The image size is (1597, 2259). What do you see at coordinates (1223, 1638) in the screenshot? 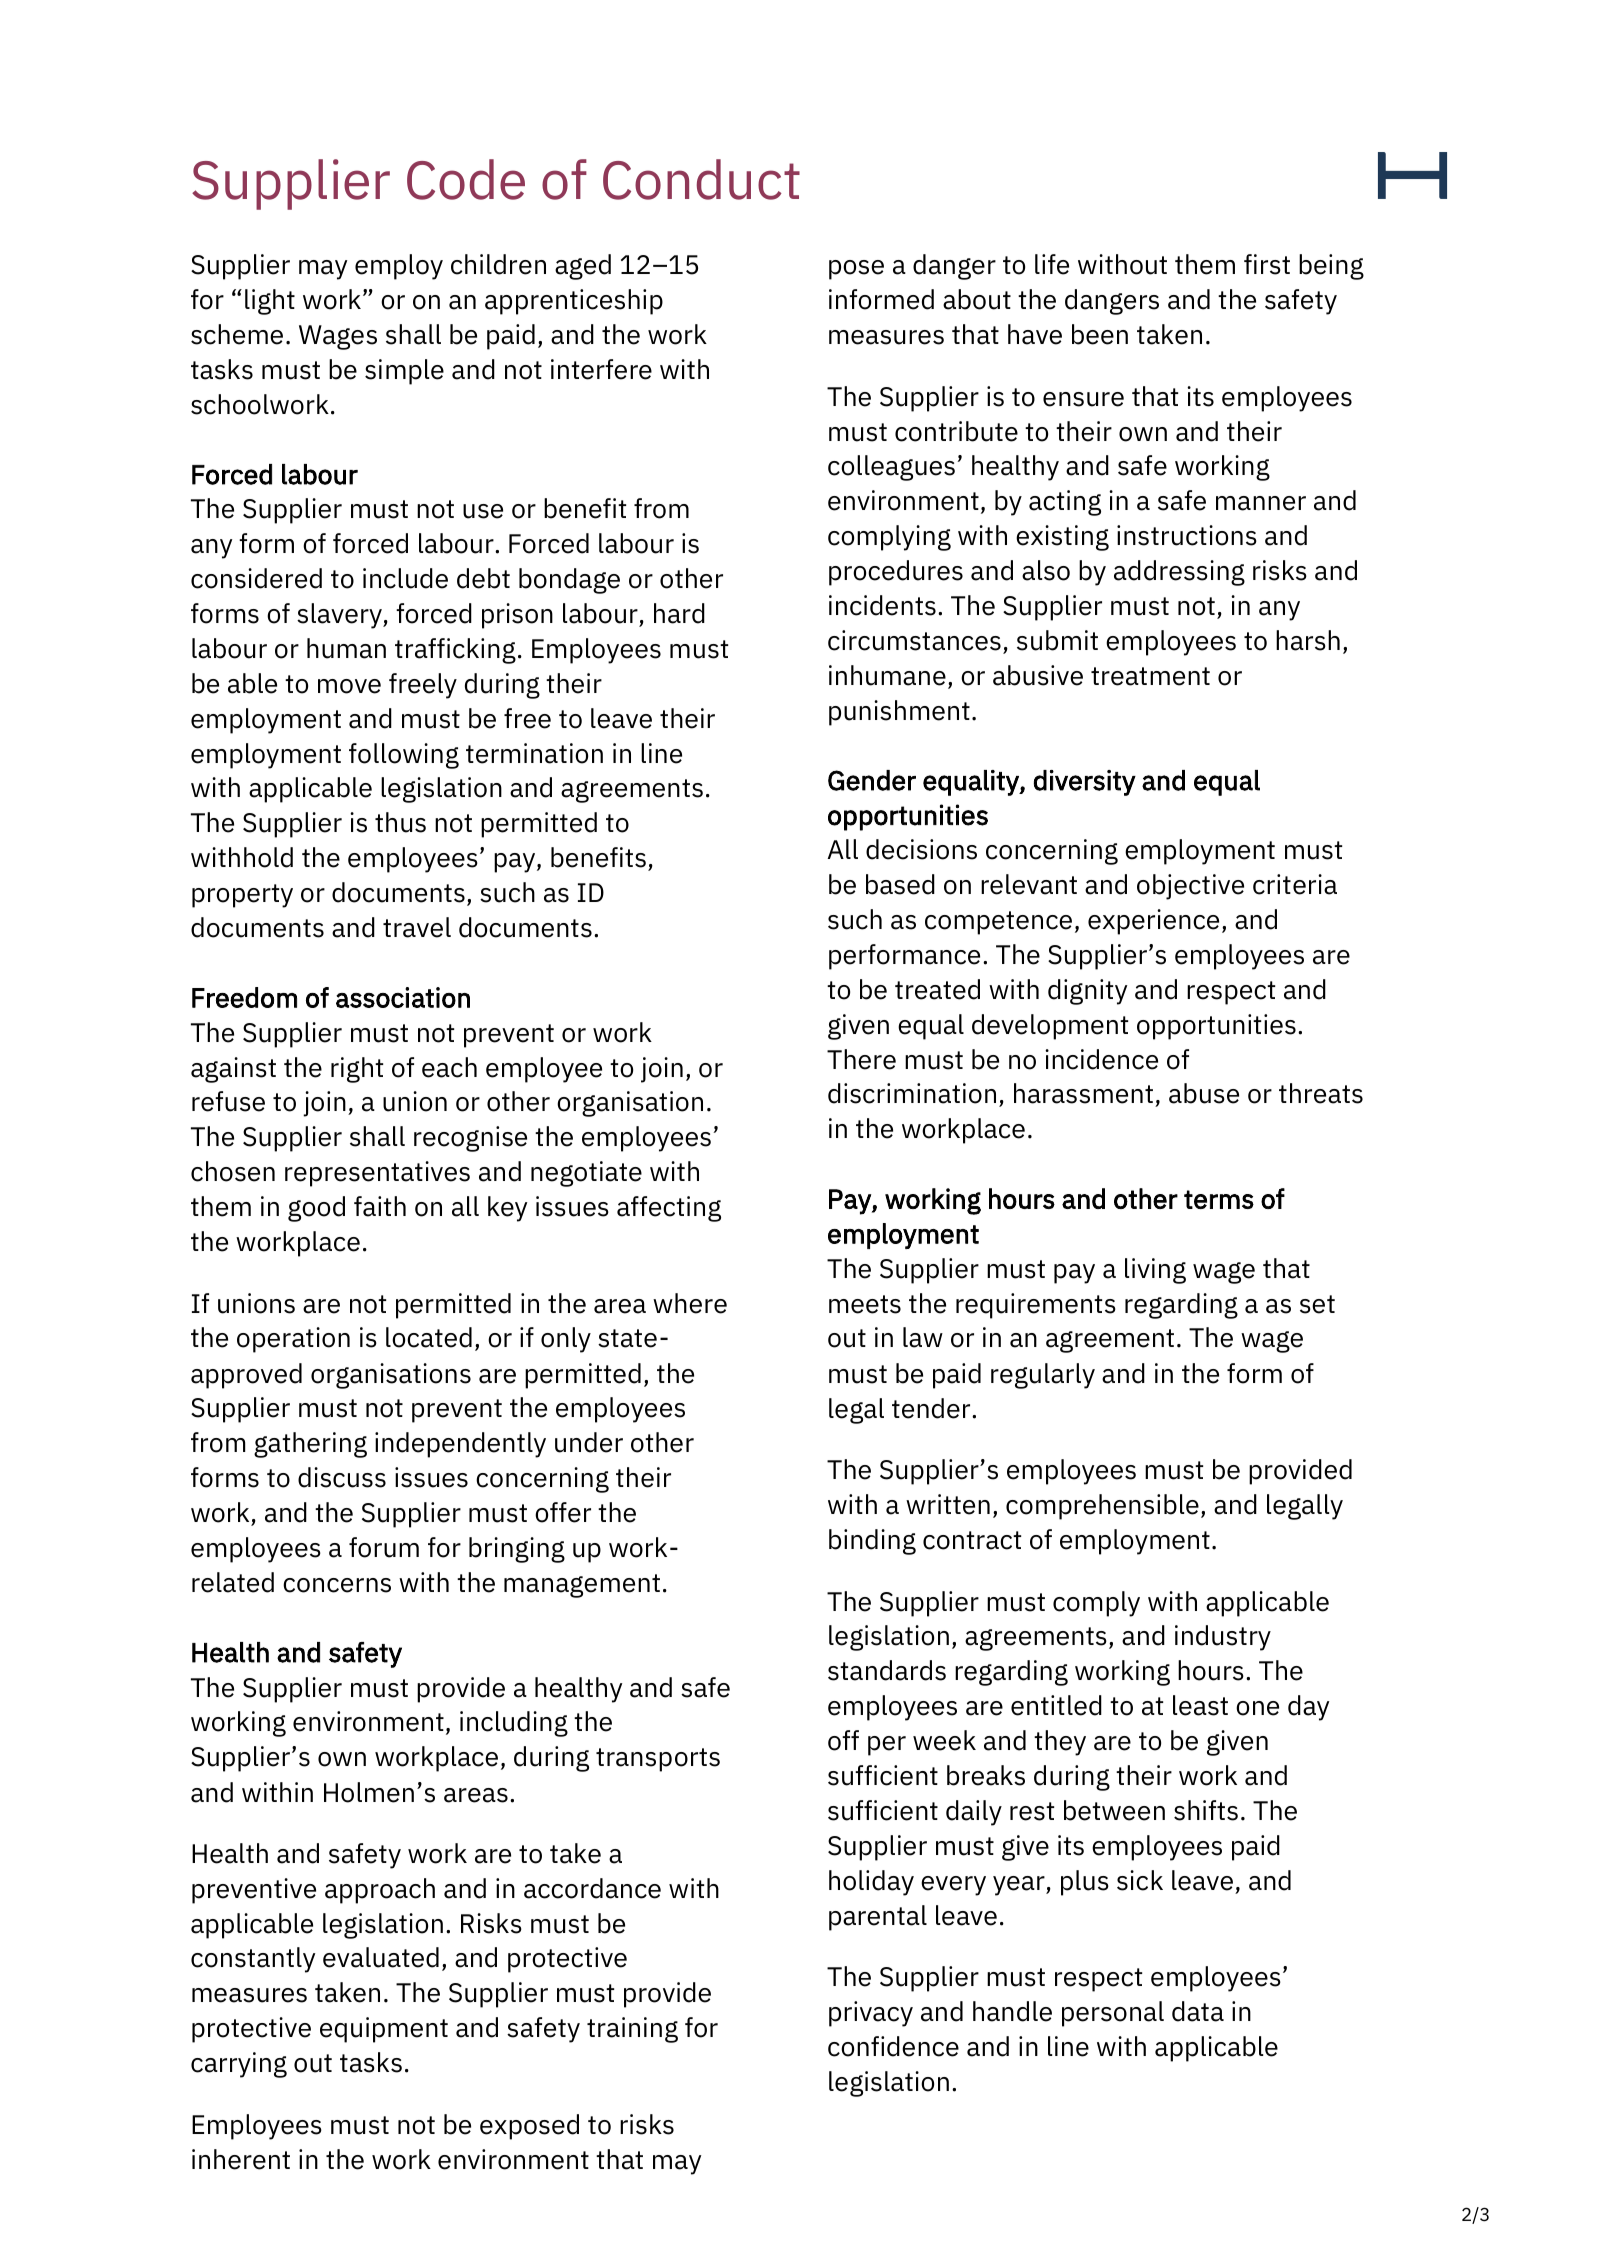
I see `industry` at bounding box center [1223, 1638].
